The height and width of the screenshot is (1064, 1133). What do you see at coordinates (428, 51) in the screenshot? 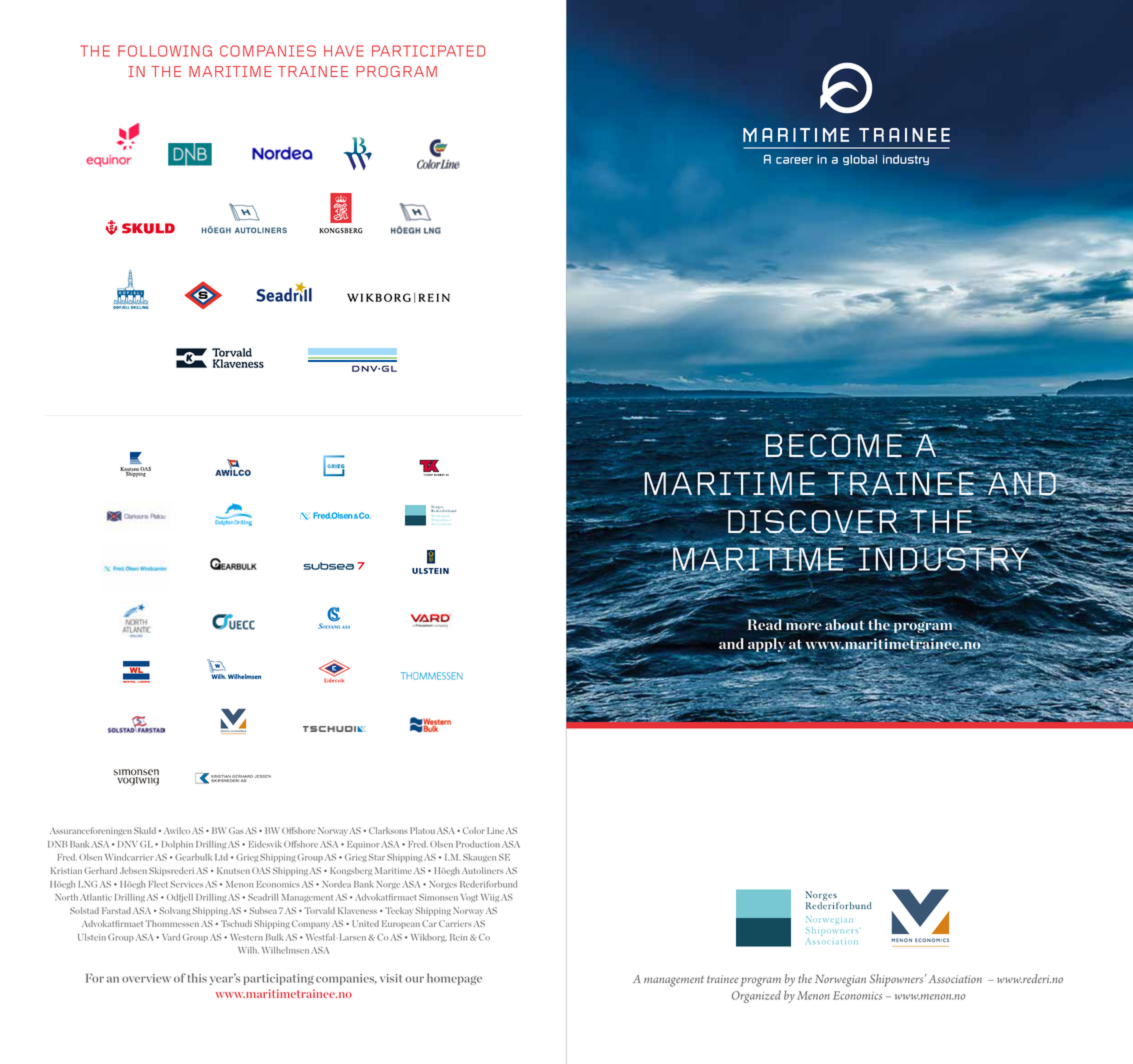
I see `PARTICIPATED` at bounding box center [428, 51].
